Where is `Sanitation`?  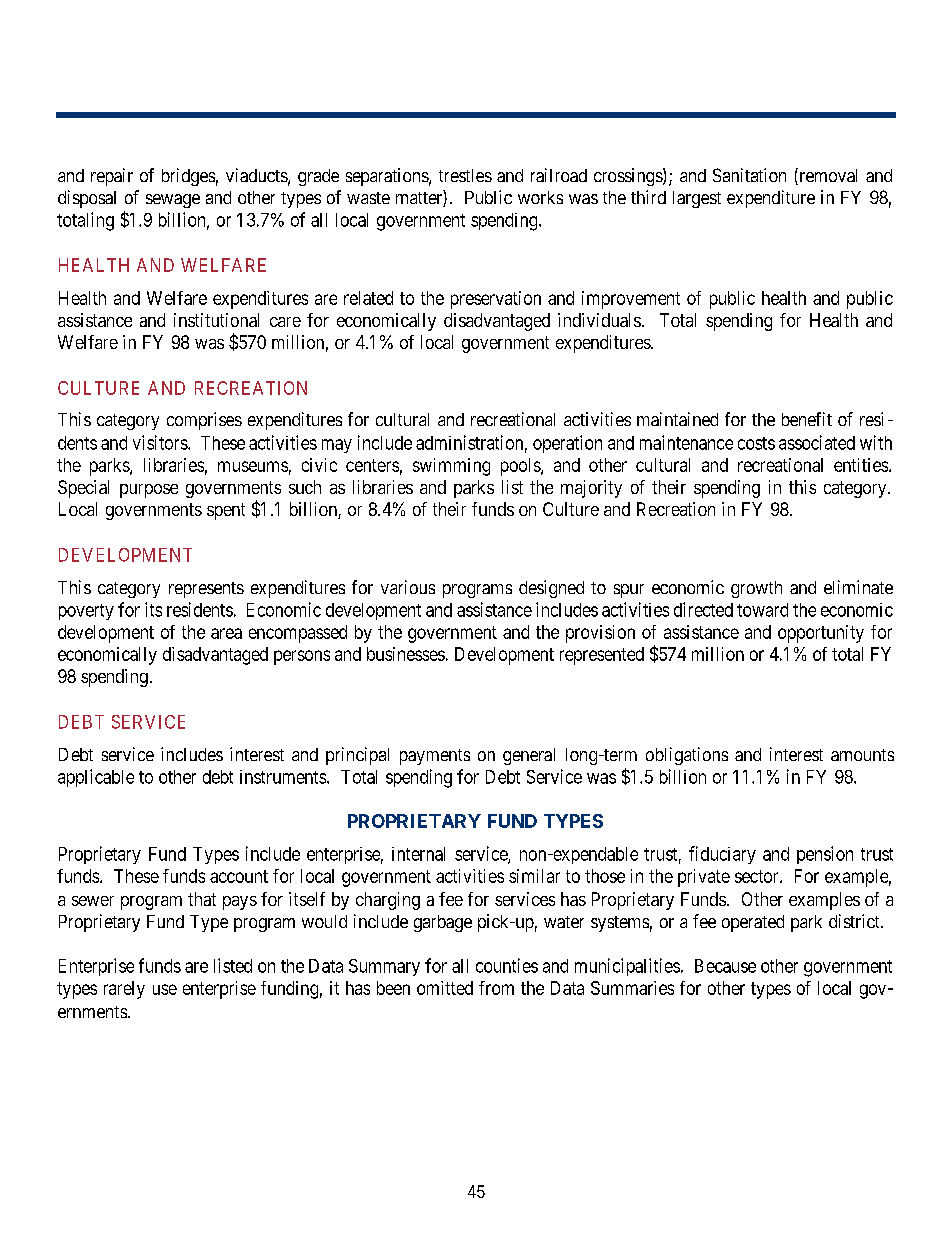
Sanitation is located at coordinates (749, 175).
